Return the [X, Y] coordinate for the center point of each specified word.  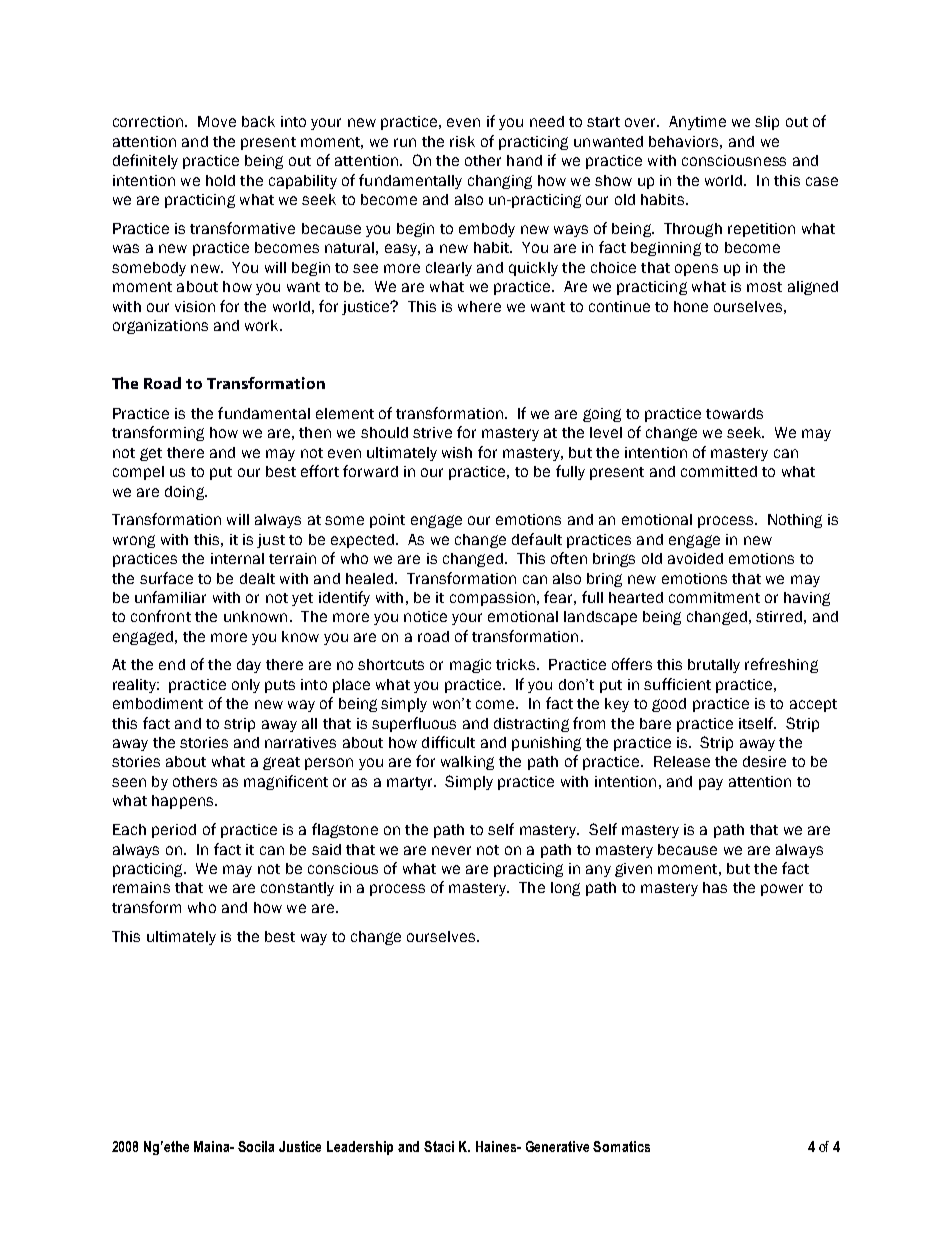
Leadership [360, 1148]
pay [711, 784]
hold [220, 180]
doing [186, 493]
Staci [439, 1146]
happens [184, 802]
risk [462, 141]
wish [457, 452]
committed [719, 471]
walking [467, 763]
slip [767, 123]
